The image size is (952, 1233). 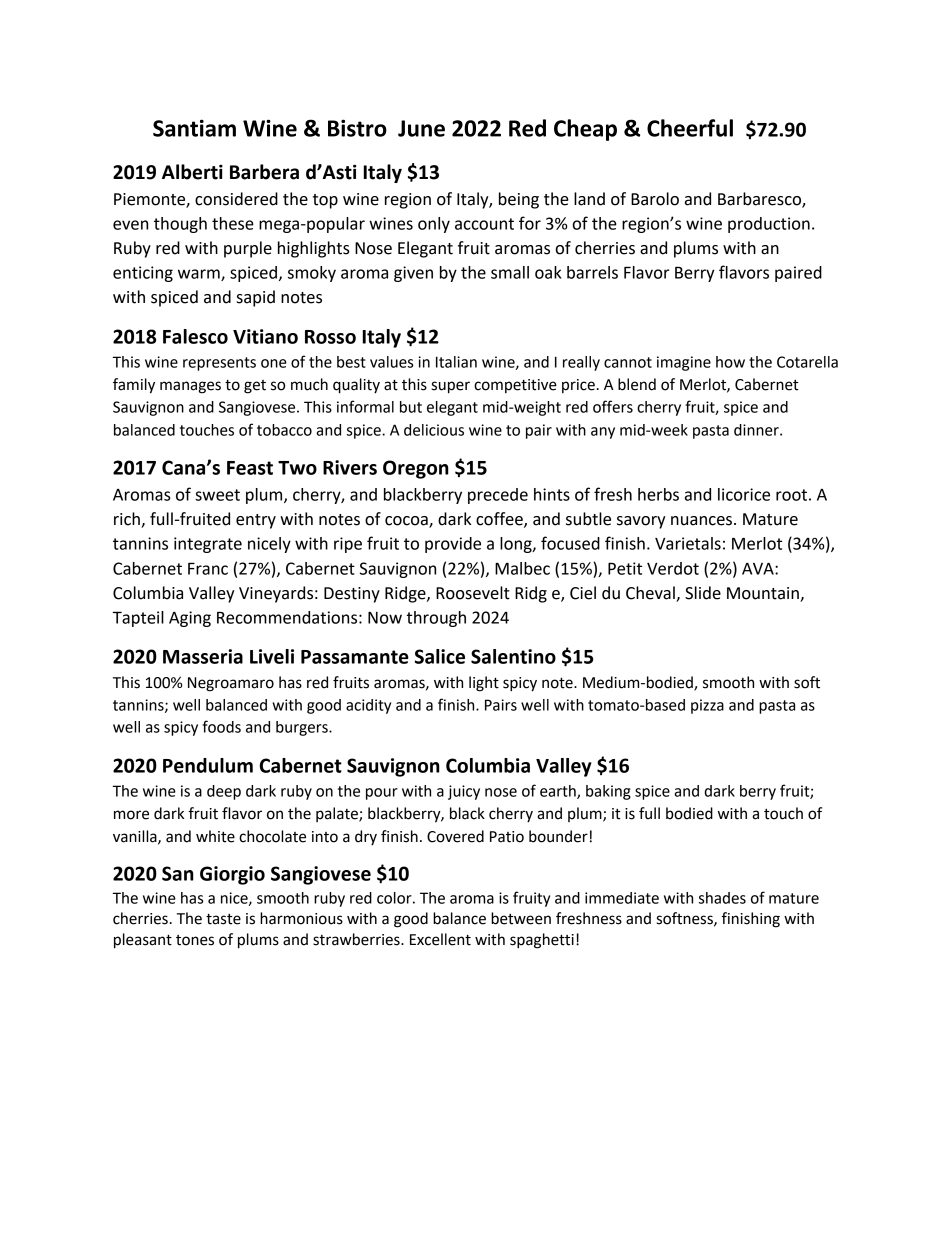 I want to click on Excellent, so click(x=440, y=939).
